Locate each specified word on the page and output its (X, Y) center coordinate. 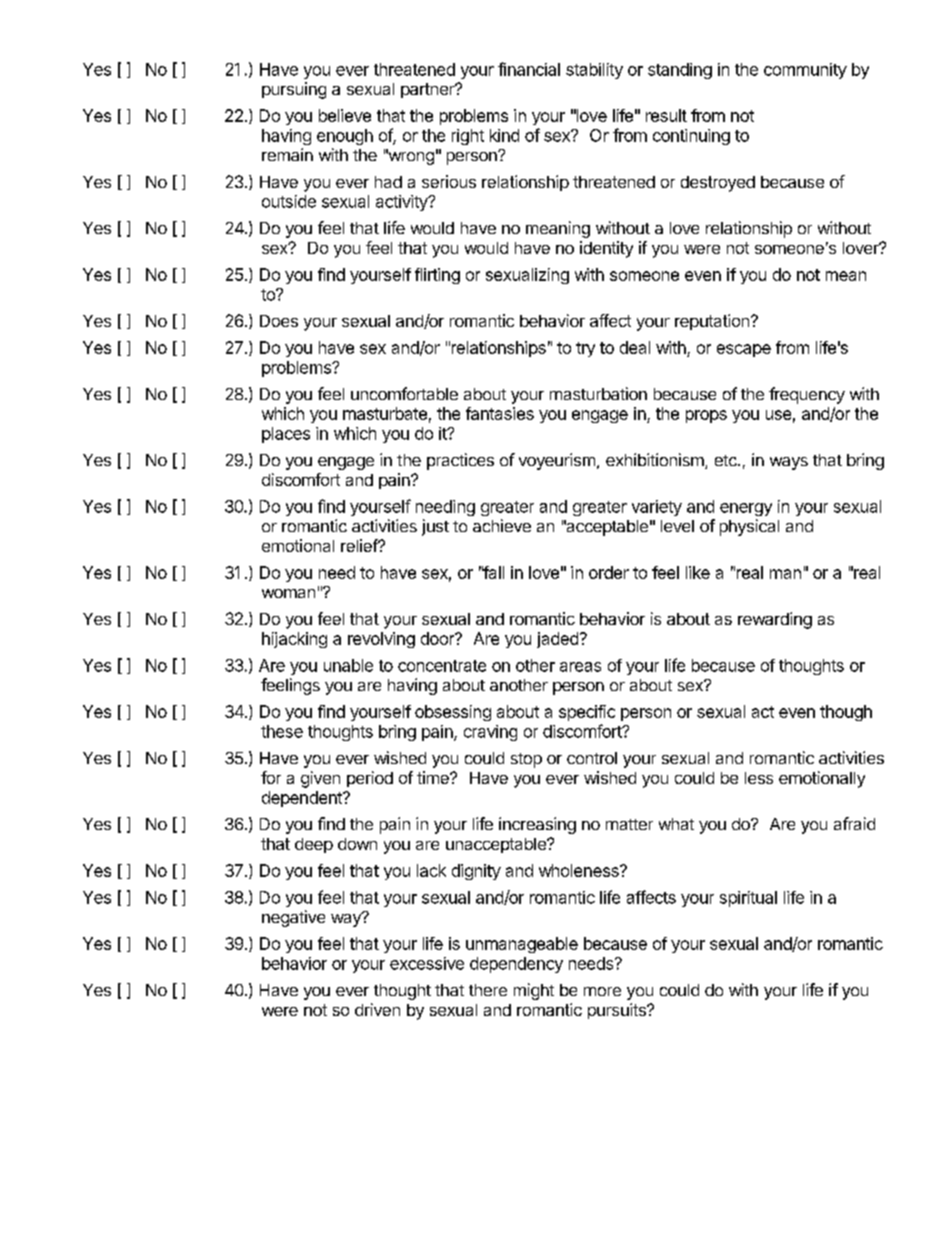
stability (594, 71)
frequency (807, 395)
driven (377, 1009)
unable (348, 665)
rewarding (775, 620)
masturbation (598, 393)
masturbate (385, 413)
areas (580, 667)
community (805, 71)
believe (345, 115)
